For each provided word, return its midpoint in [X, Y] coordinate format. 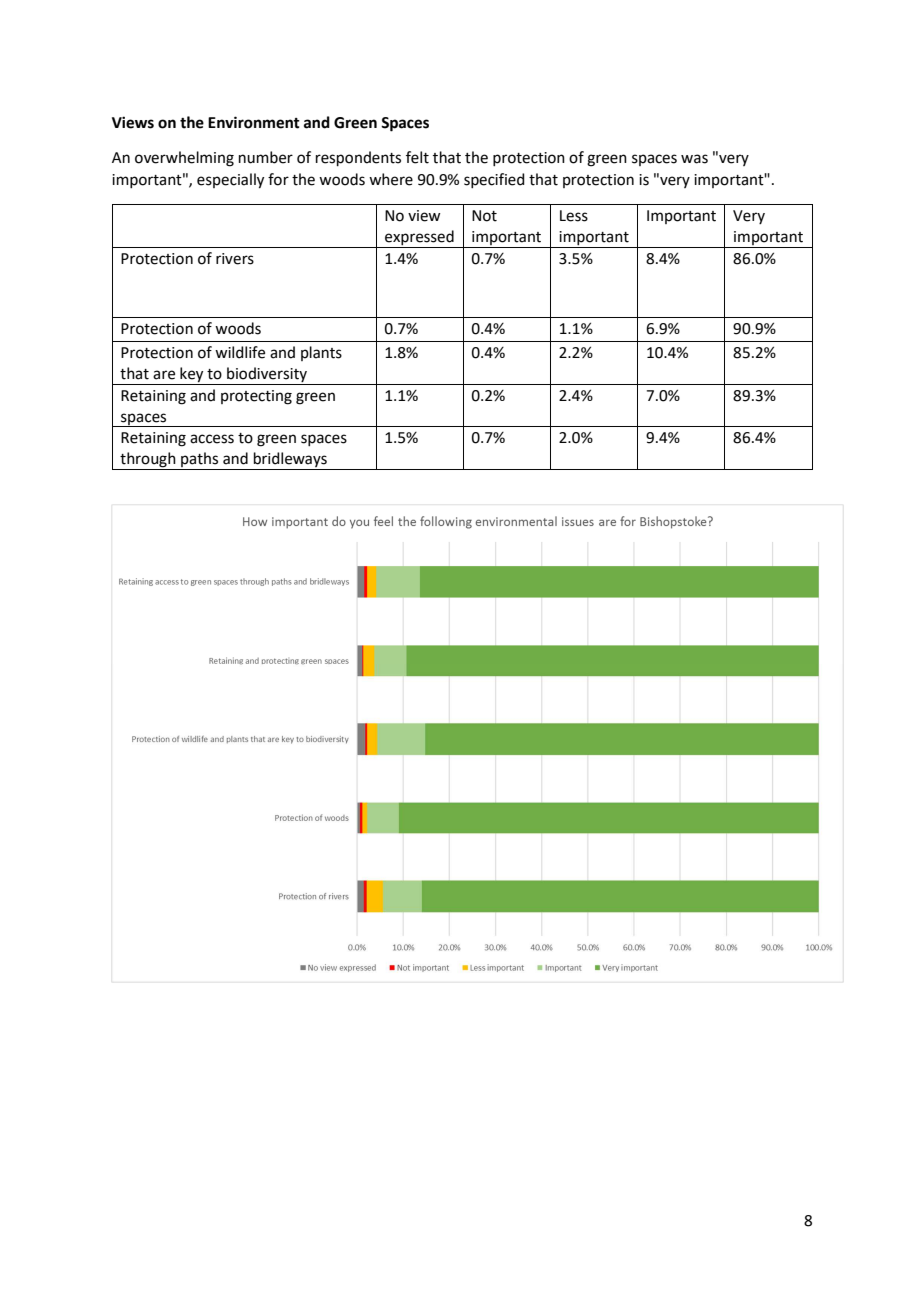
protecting [256, 397]
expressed [419, 239]
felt [417, 157]
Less [574, 216]
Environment [254, 122]
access [212, 439]
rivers [235, 259]
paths [200, 461]
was [694, 159]
